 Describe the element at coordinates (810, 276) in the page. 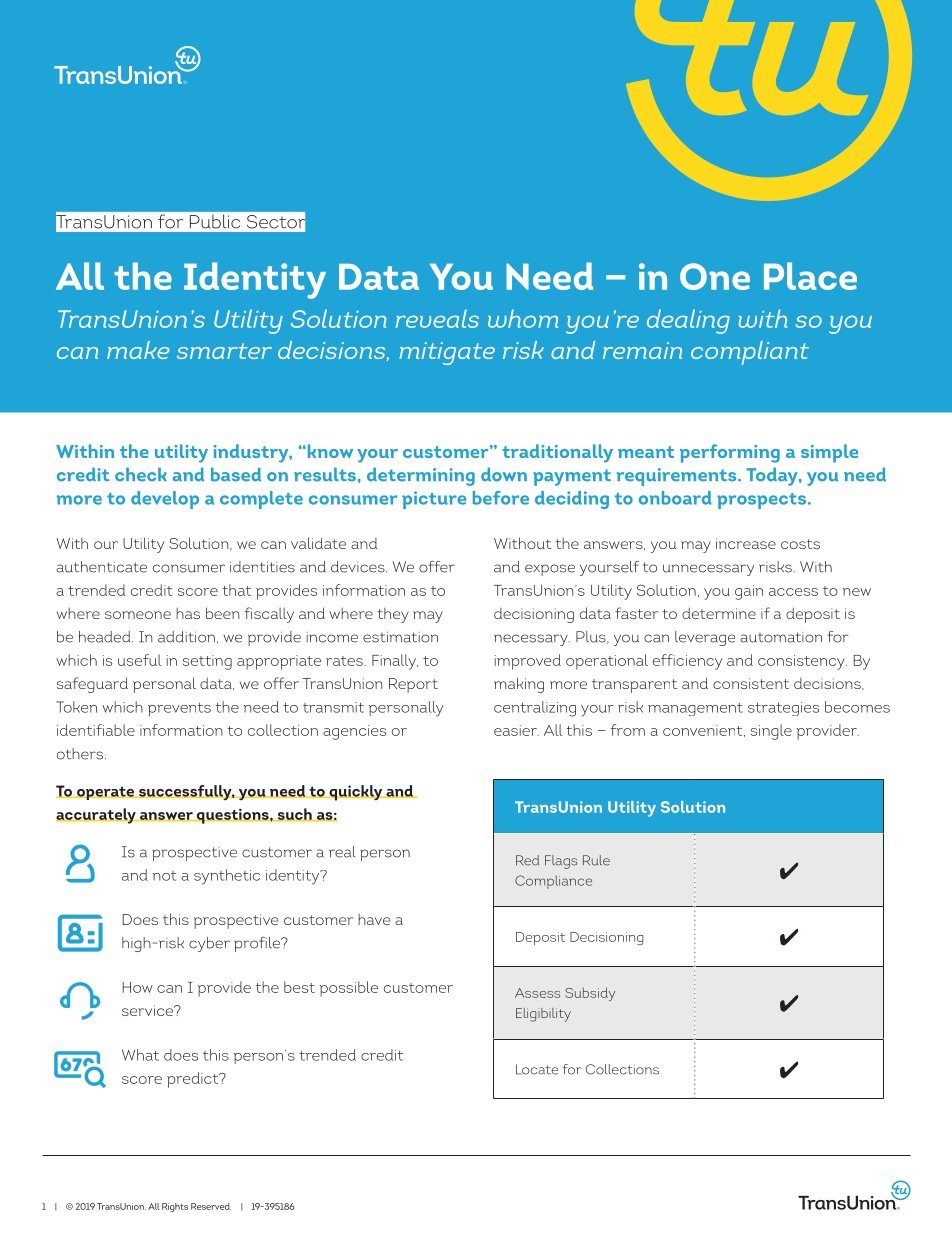

I see `Place` at that location.
